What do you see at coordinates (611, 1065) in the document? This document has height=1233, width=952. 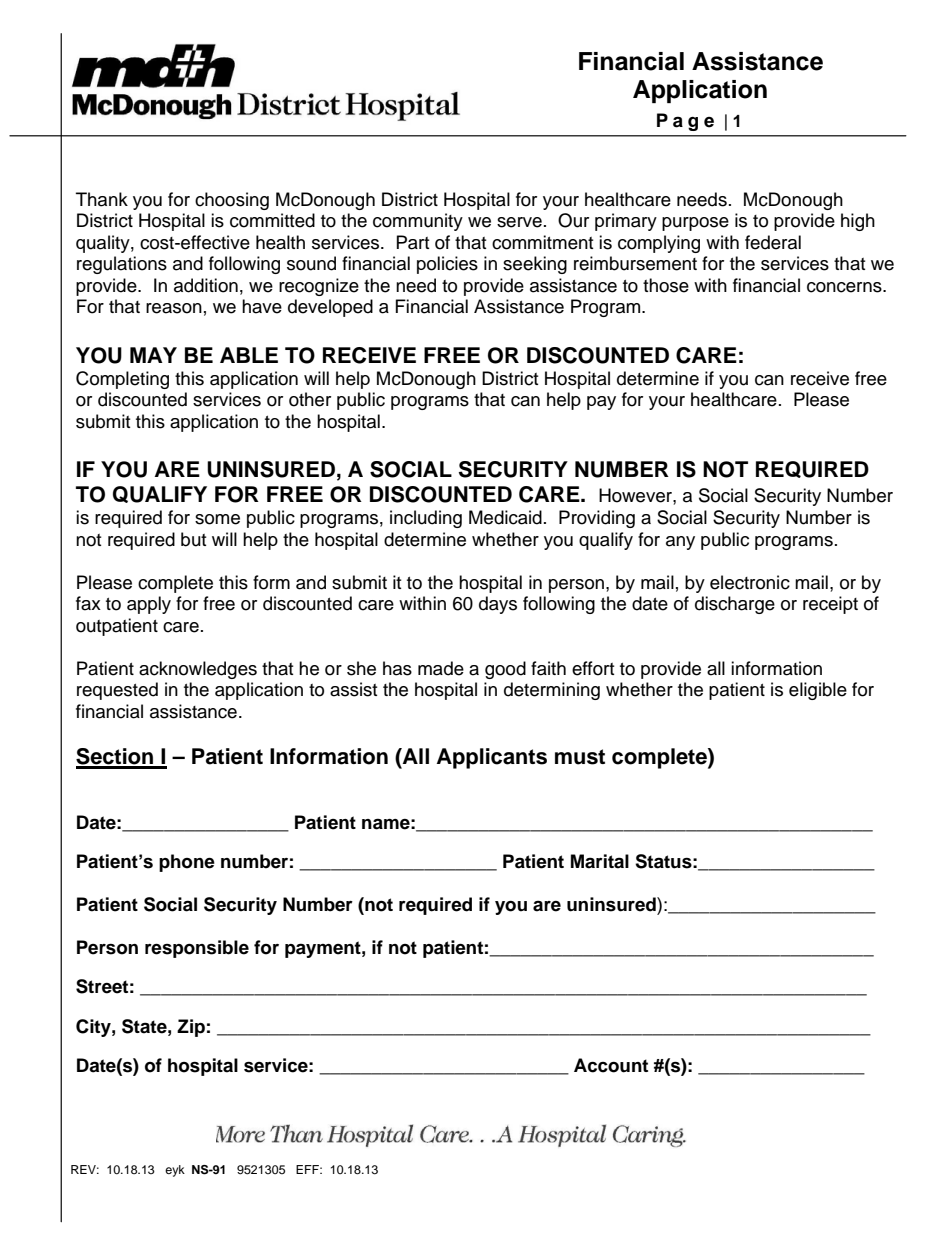 I see `Account` at bounding box center [611, 1065].
